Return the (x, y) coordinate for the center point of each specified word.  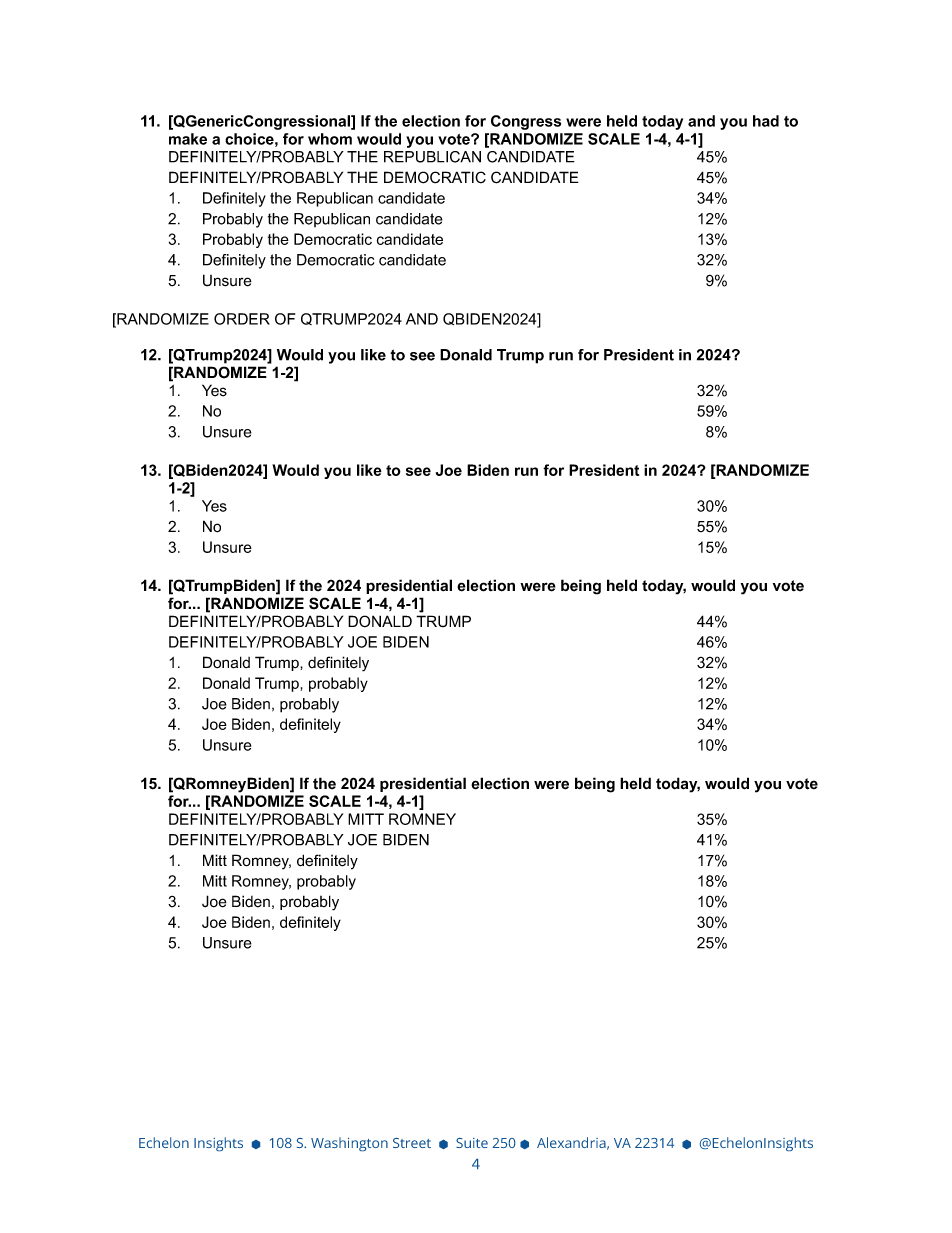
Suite (472, 1143)
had (766, 121)
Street (412, 1143)
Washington (349, 1144)
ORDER (242, 319)
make (188, 139)
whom (330, 139)
